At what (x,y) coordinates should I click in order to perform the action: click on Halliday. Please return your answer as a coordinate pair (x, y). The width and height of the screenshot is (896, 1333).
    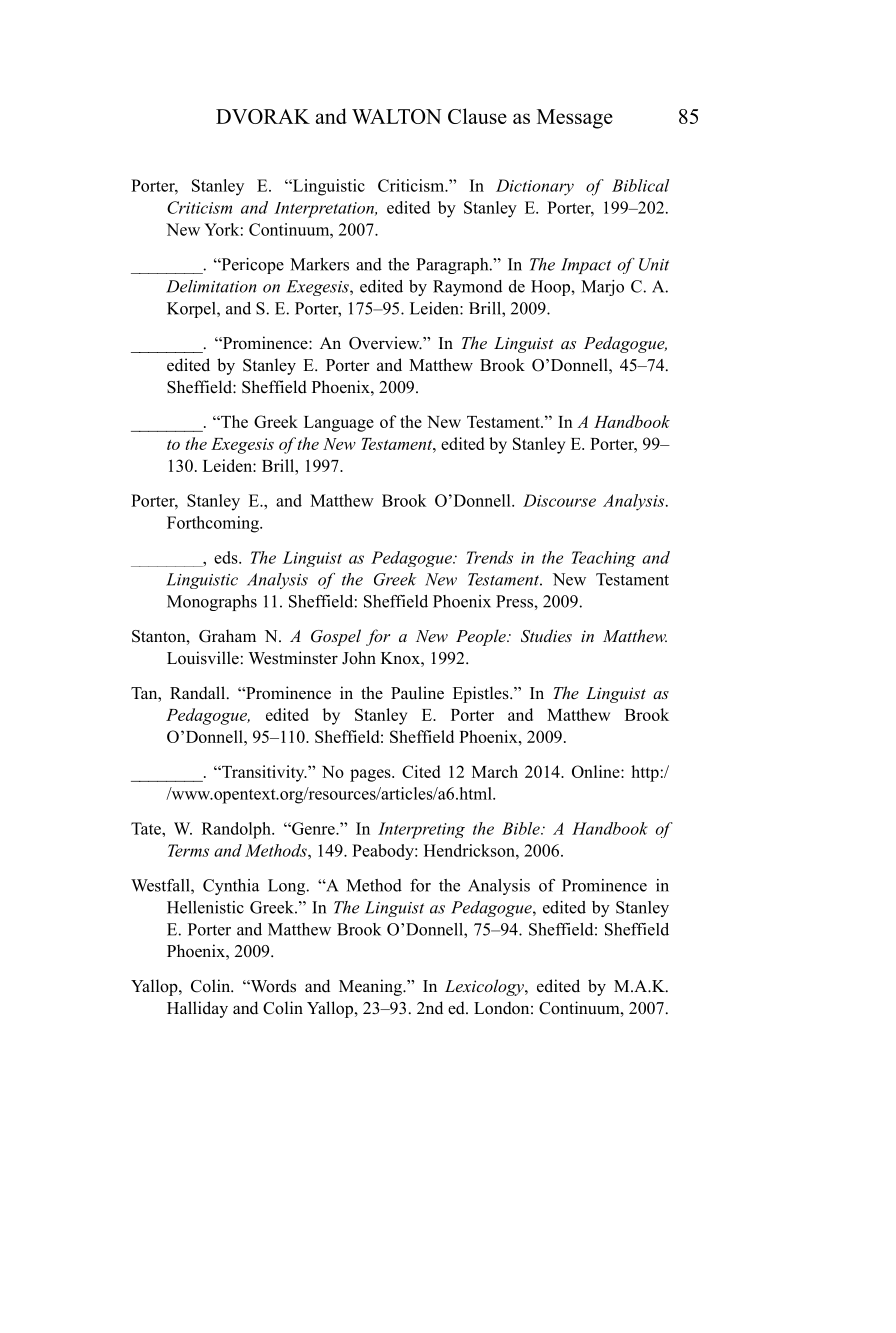
    Looking at the image, I should click on (197, 1009).
